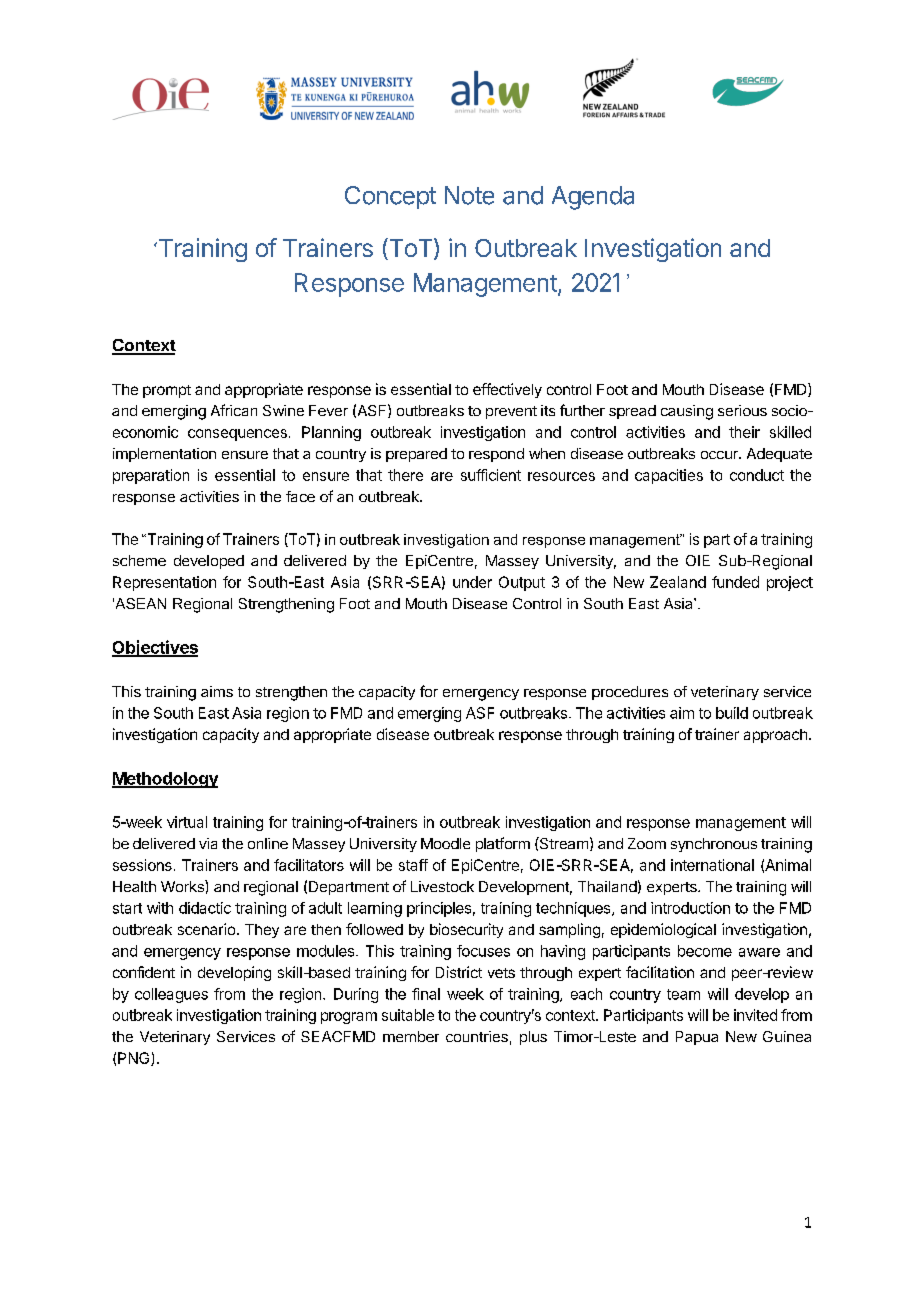  What do you see at coordinates (469, 195) in the document?
I see `Note` at bounding box center [469, 195].
